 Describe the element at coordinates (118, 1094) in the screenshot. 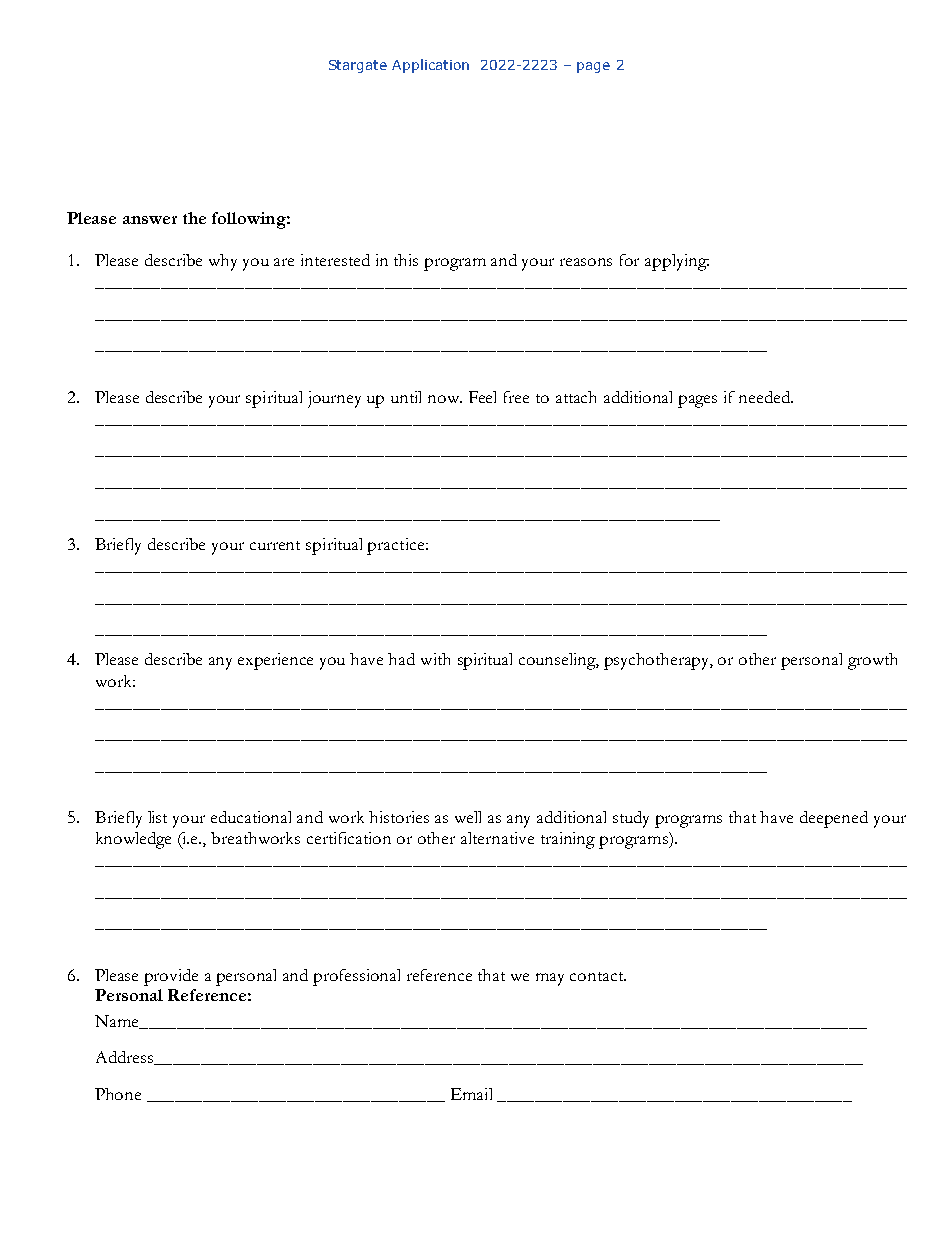

I see `Phone` at that location.
